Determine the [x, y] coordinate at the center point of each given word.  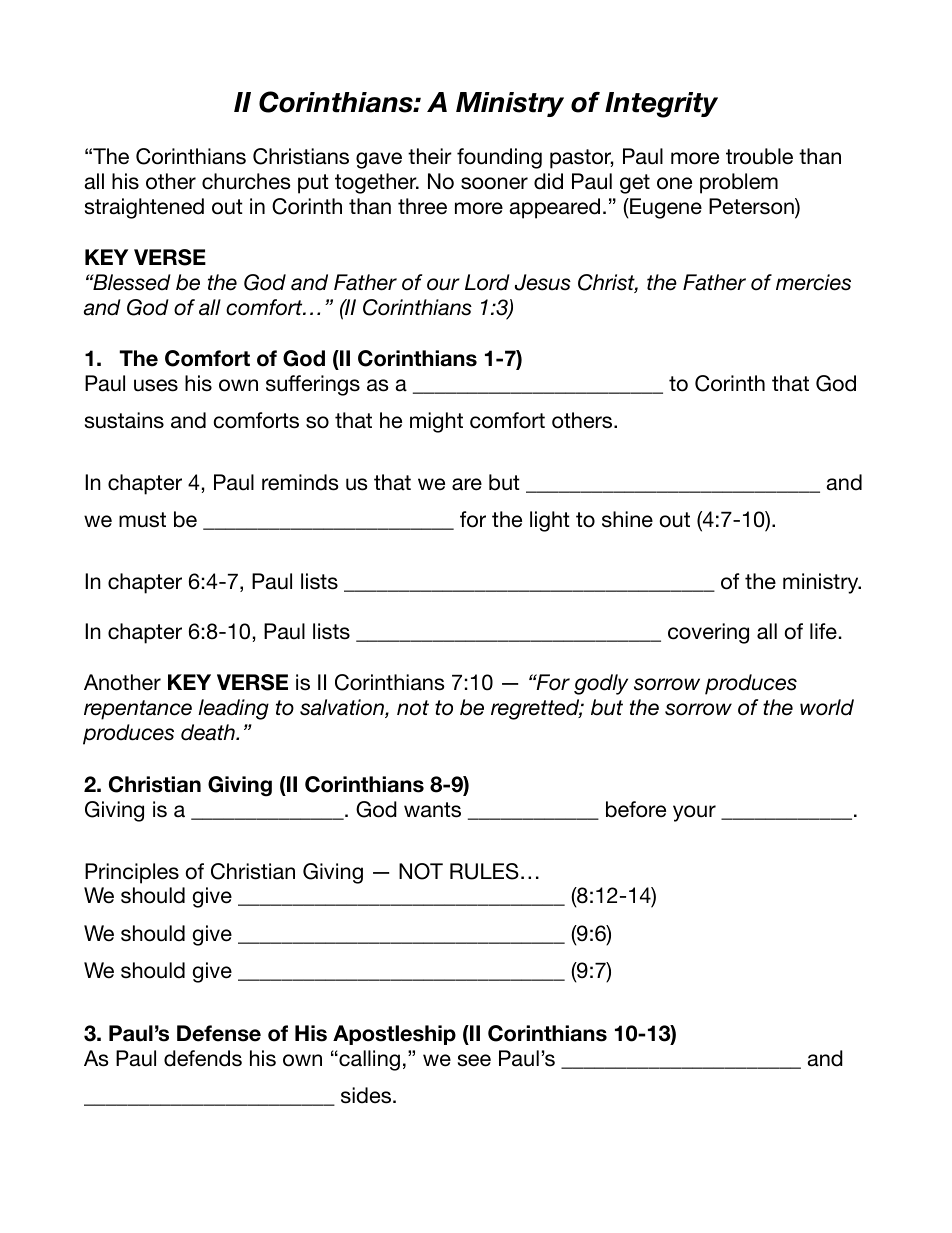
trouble [759, 156]
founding [499, 158]
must [142, 520]
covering [708, 633]
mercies [813, 282]
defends [203, 1058]
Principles [132, 873]
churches [246, 181]
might [436, 422]
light [550, 521]
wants [432, 810]
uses [156, 385]
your [694, 813]
